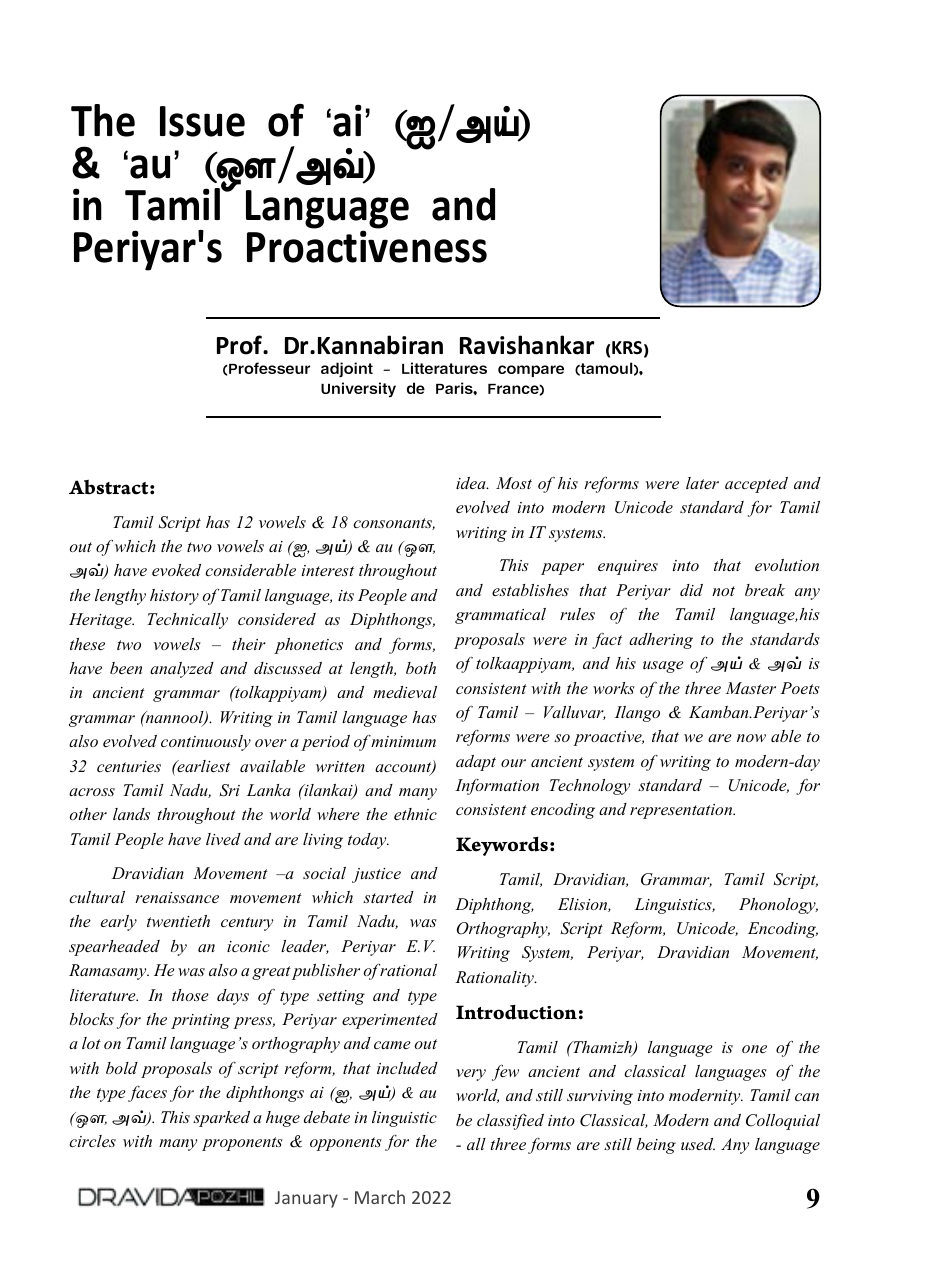 The height and width of the screenshot is (1288, 930). What do you see at coordinates (202, 121) in the screenshot?
I see `Issue` at bounding box center [202, 121].
